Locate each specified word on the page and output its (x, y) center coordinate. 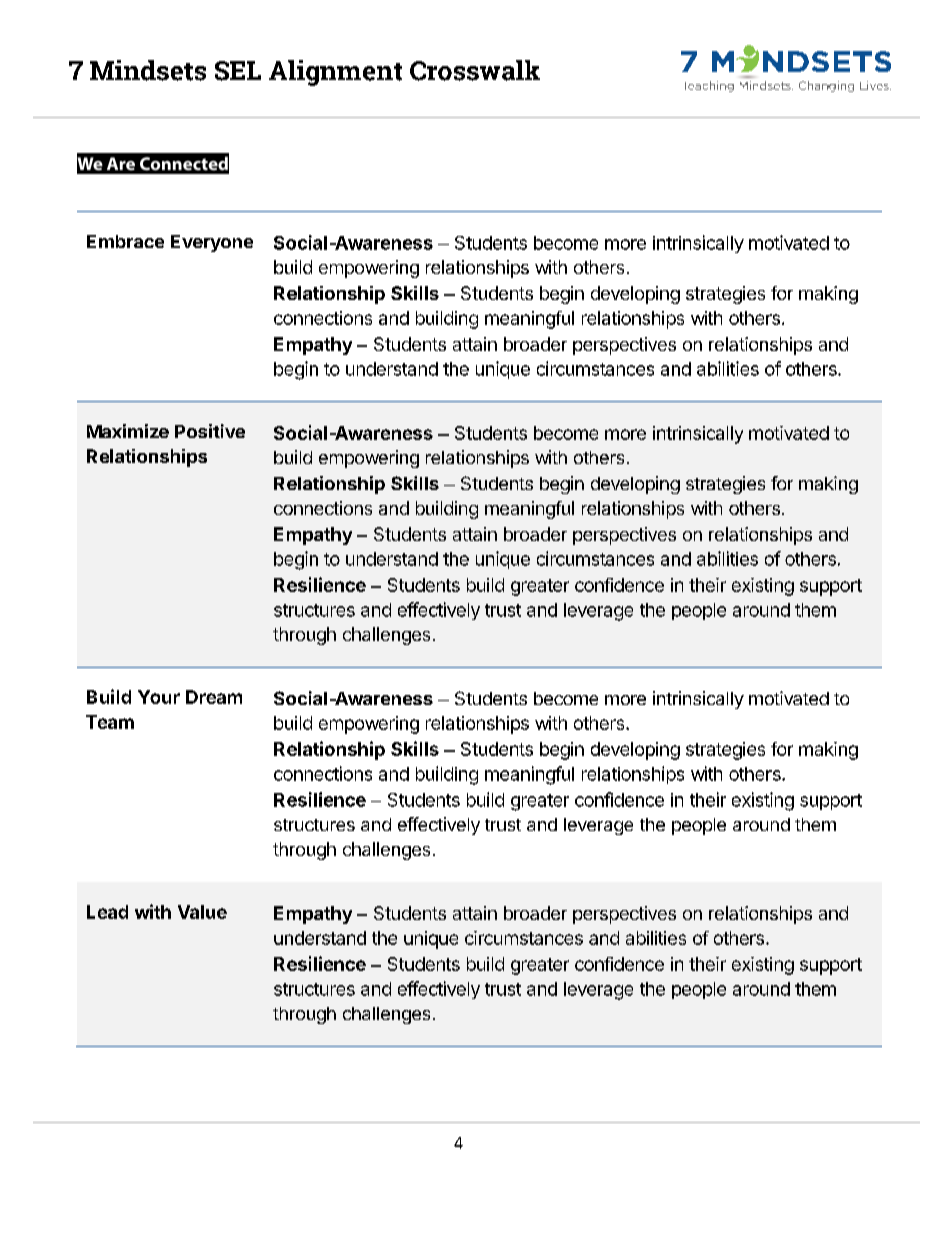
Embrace (125, 241)
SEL (238, 71)
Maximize (128, 431)
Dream (214, 697)
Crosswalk (475, 70)
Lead (107, 912)
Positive (210, 431)
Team (110, 722)
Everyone (212, 243)
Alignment (335, 73)
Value (202, 912)
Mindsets (148, 70)
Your (159, 697)
